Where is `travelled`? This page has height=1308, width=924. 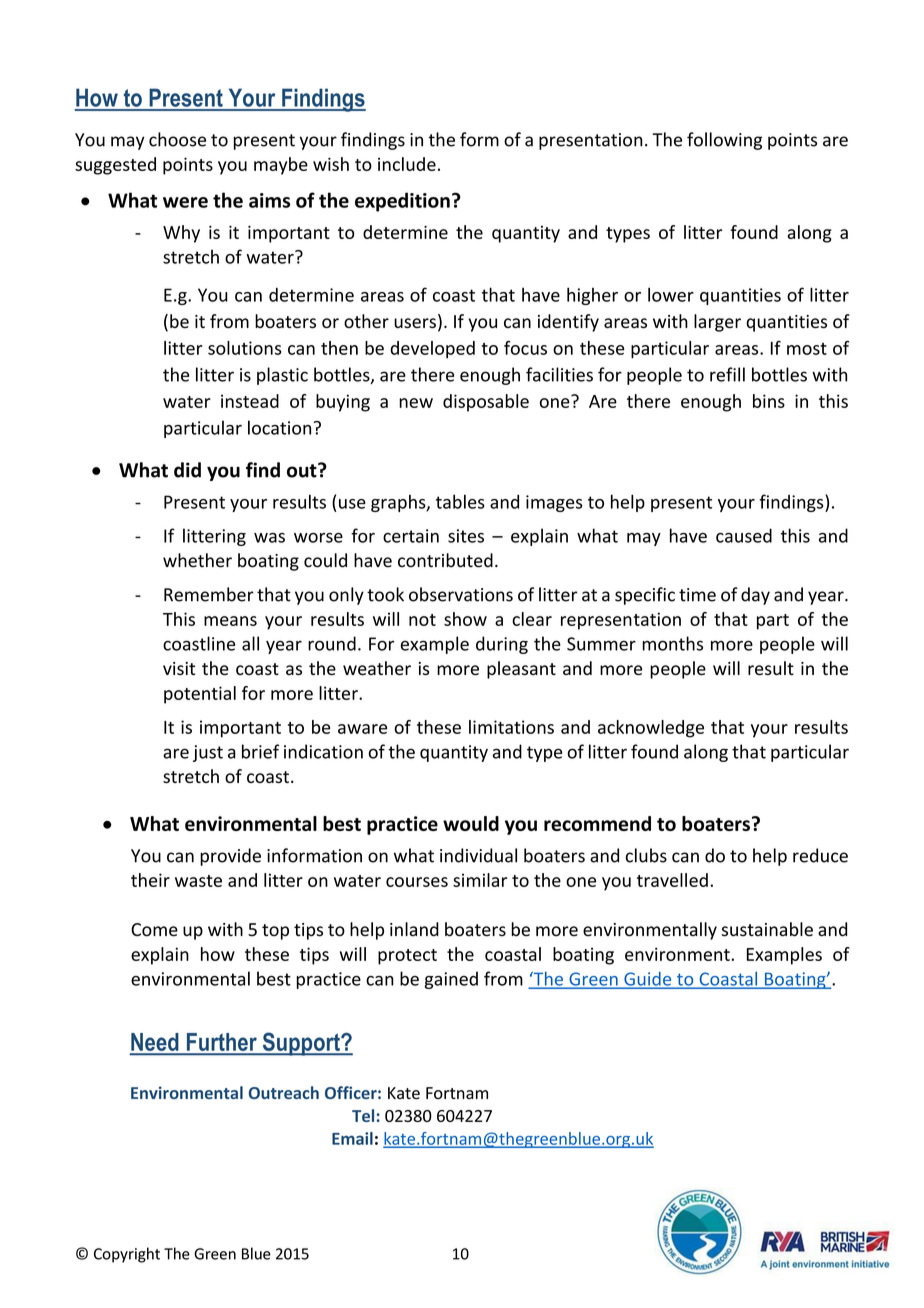
travelled is located at coordinates (672, 880).
